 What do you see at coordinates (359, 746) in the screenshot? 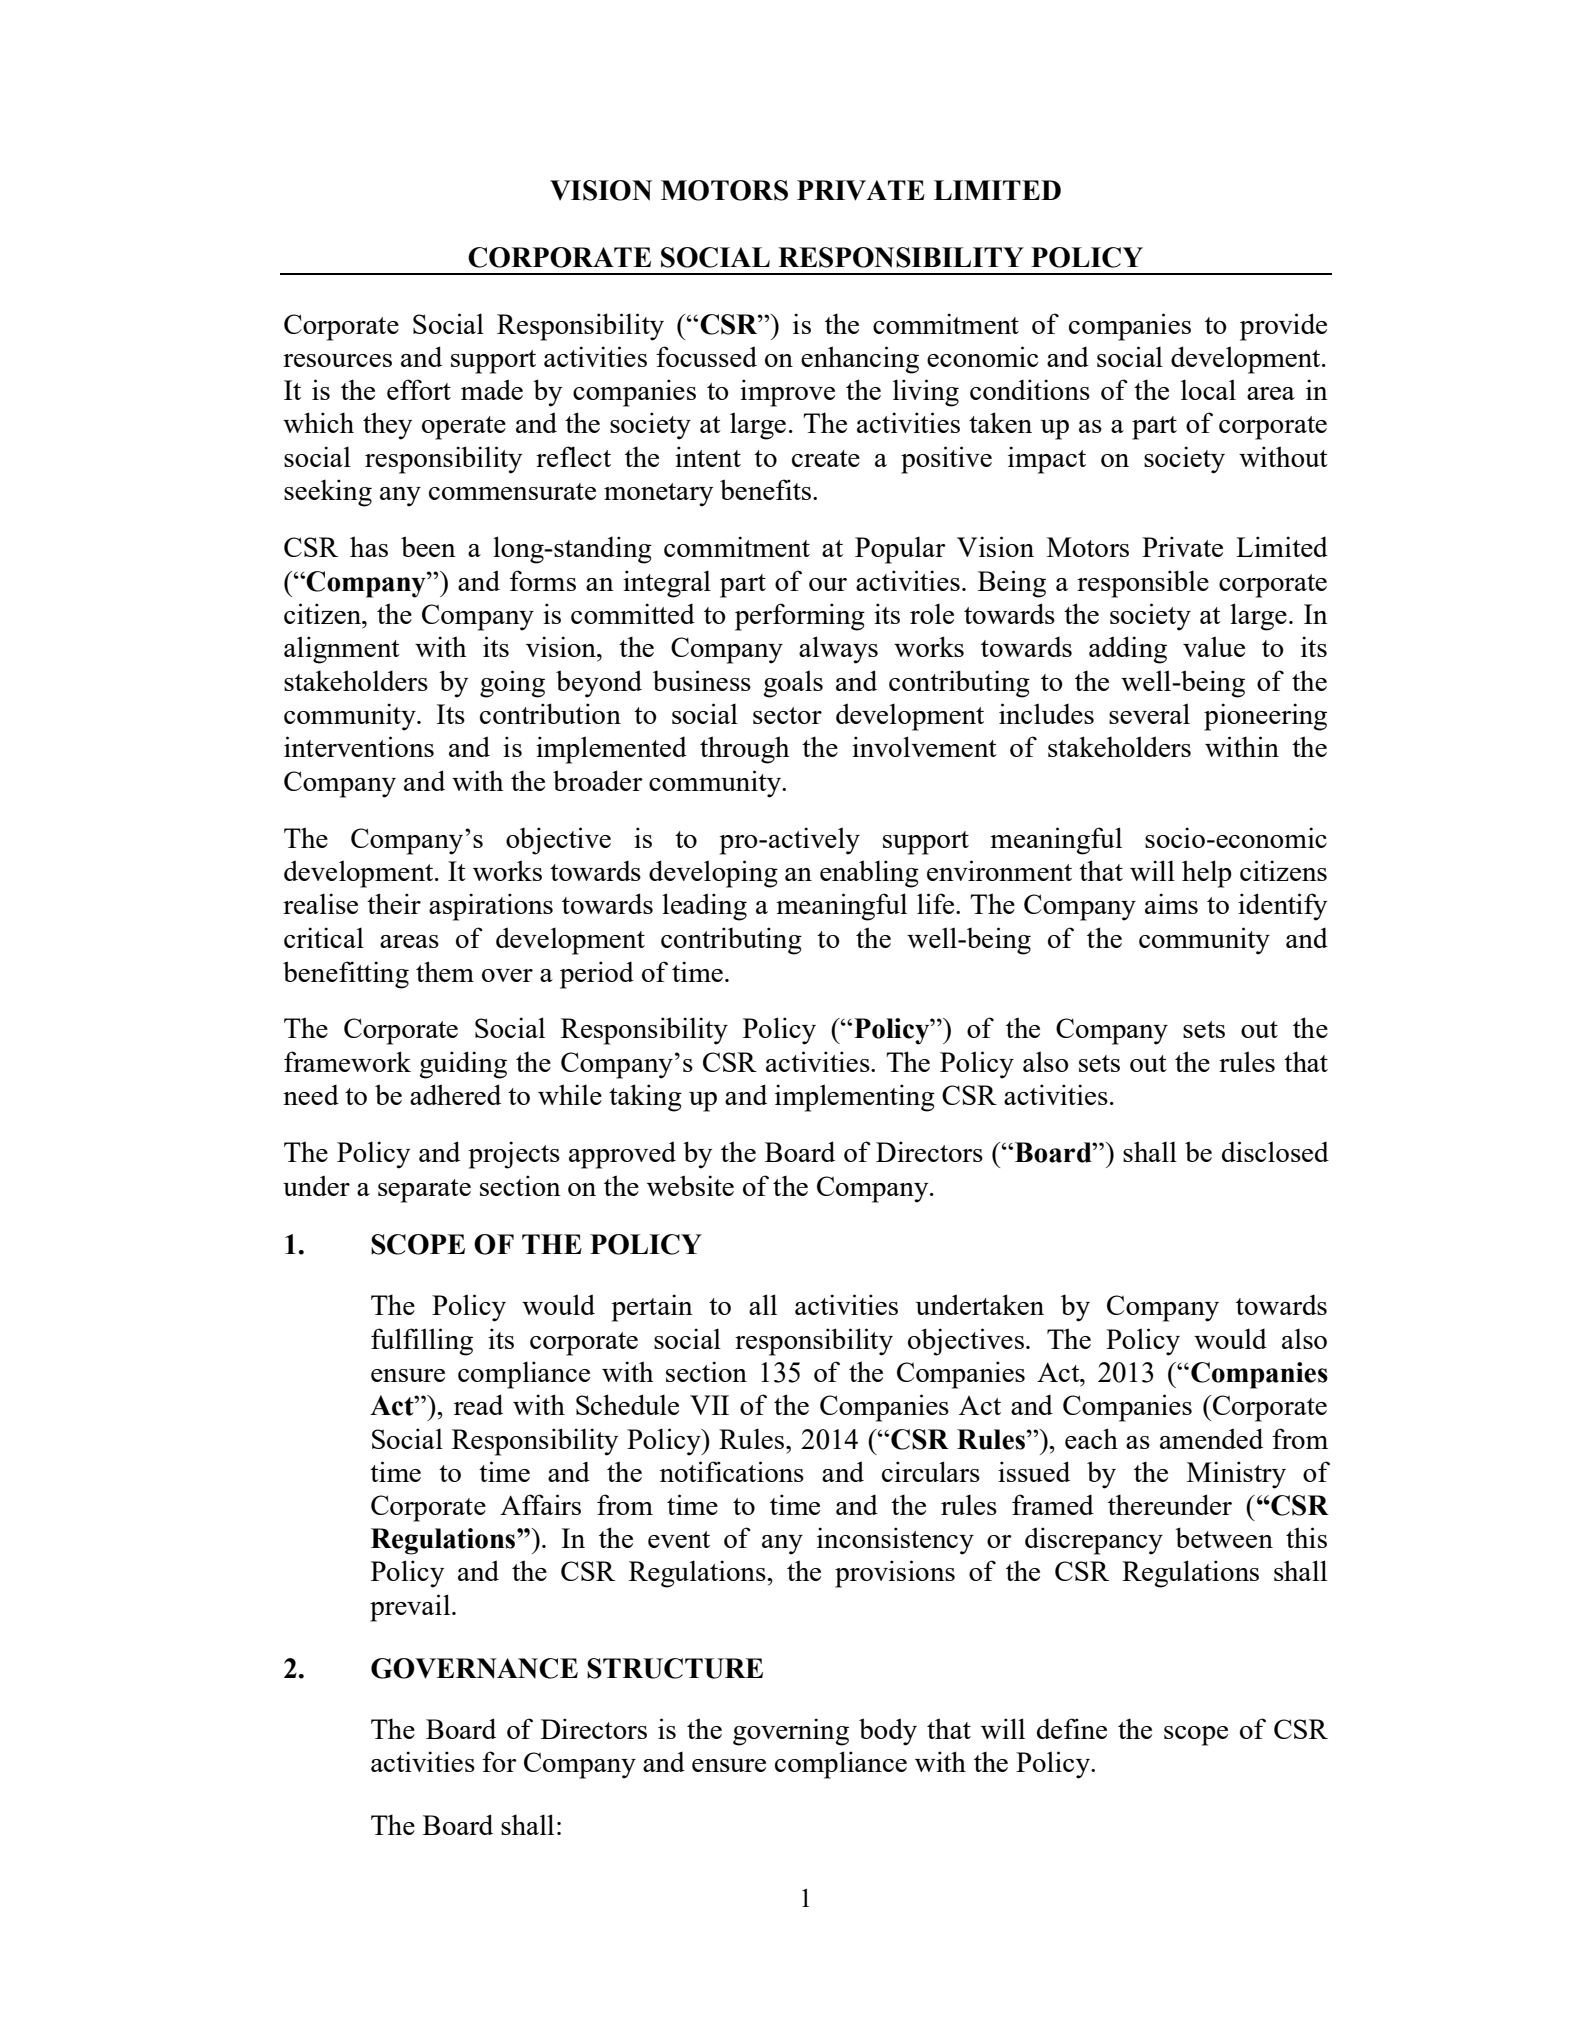
I see `interventions` at bounding box center [359, 746].
